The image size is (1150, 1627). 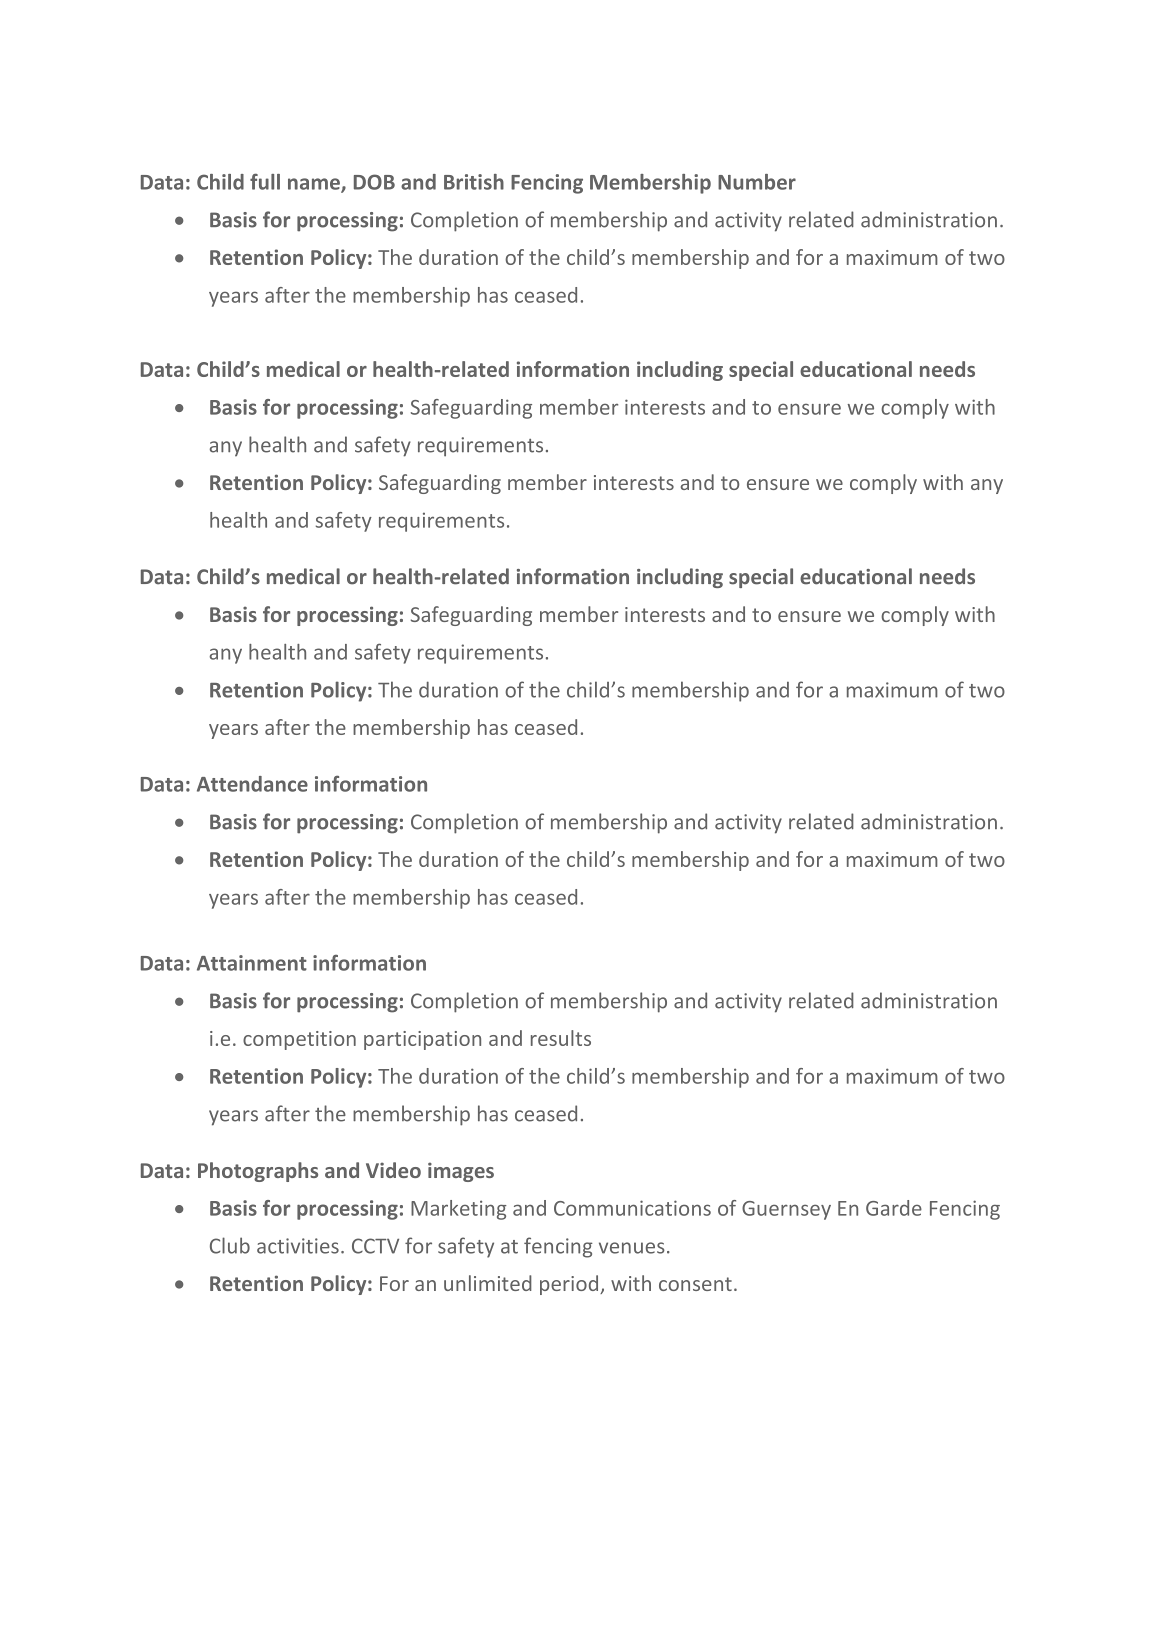 What do you see at coordinates (315, 185) in the screenshot?
I see `name` at bounding box center [315, 185].
